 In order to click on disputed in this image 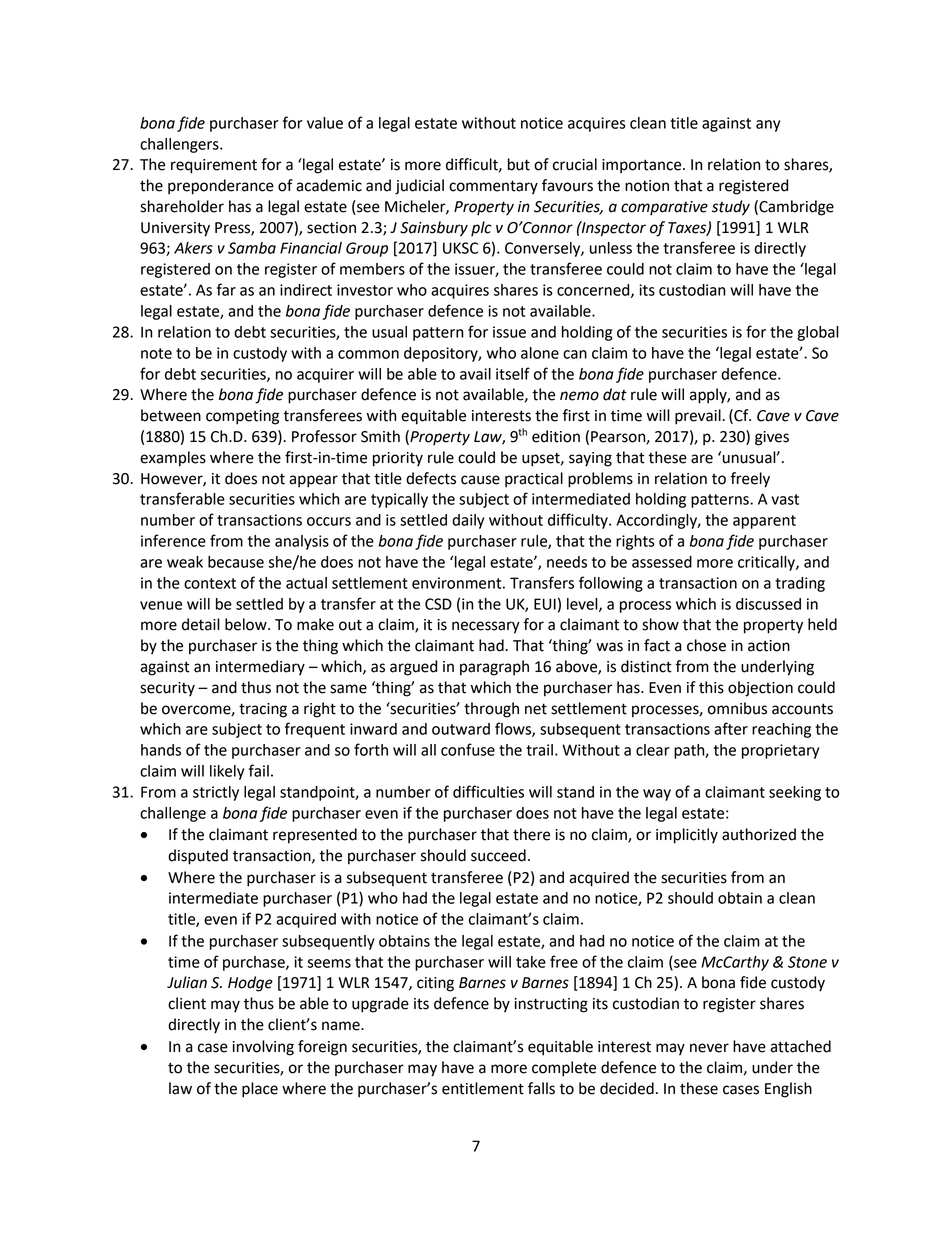, I will do `click(198, 857)`.
